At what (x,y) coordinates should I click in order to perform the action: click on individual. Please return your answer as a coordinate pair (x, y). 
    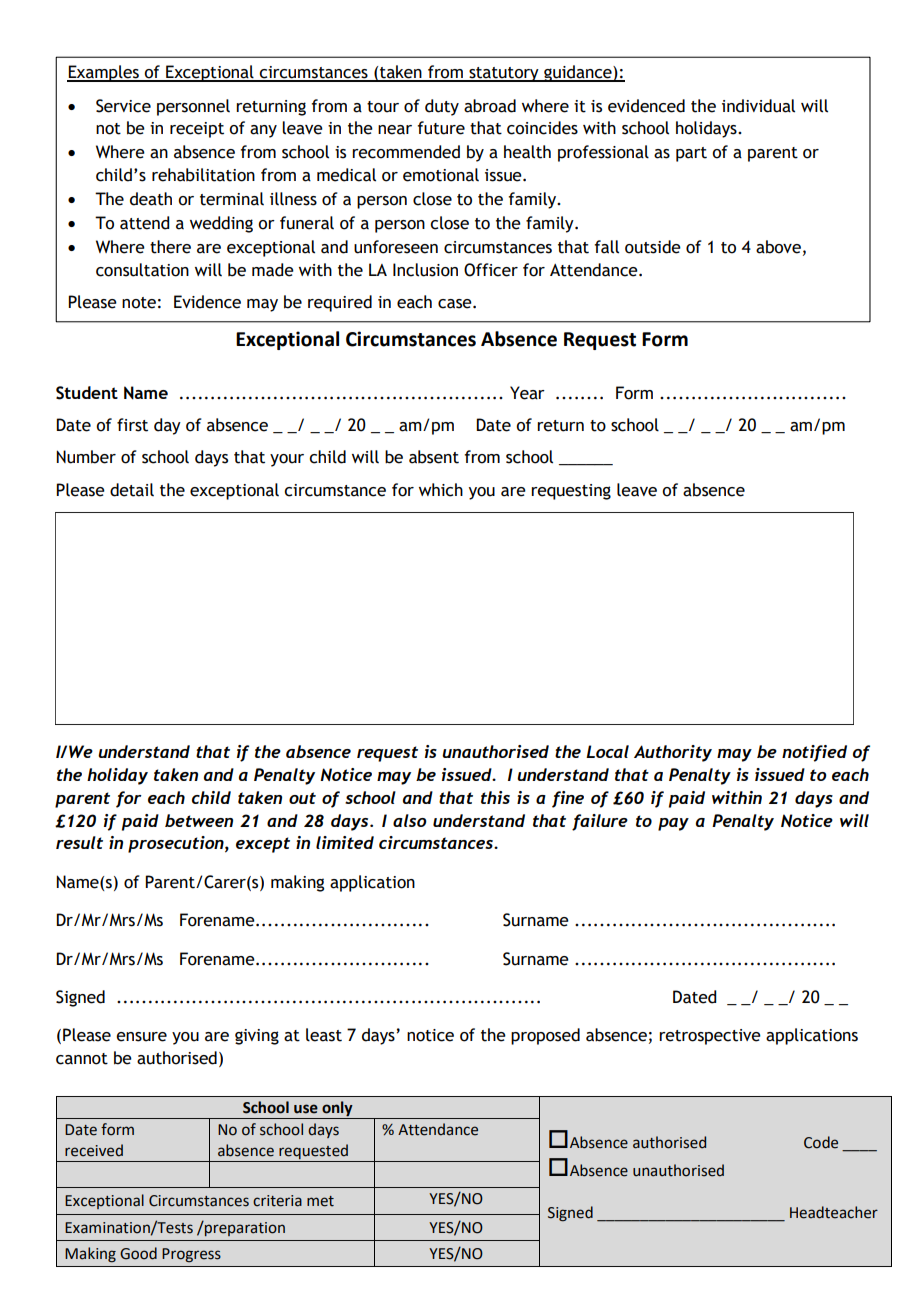
    Looking at the image, I should click on (758, 106).
